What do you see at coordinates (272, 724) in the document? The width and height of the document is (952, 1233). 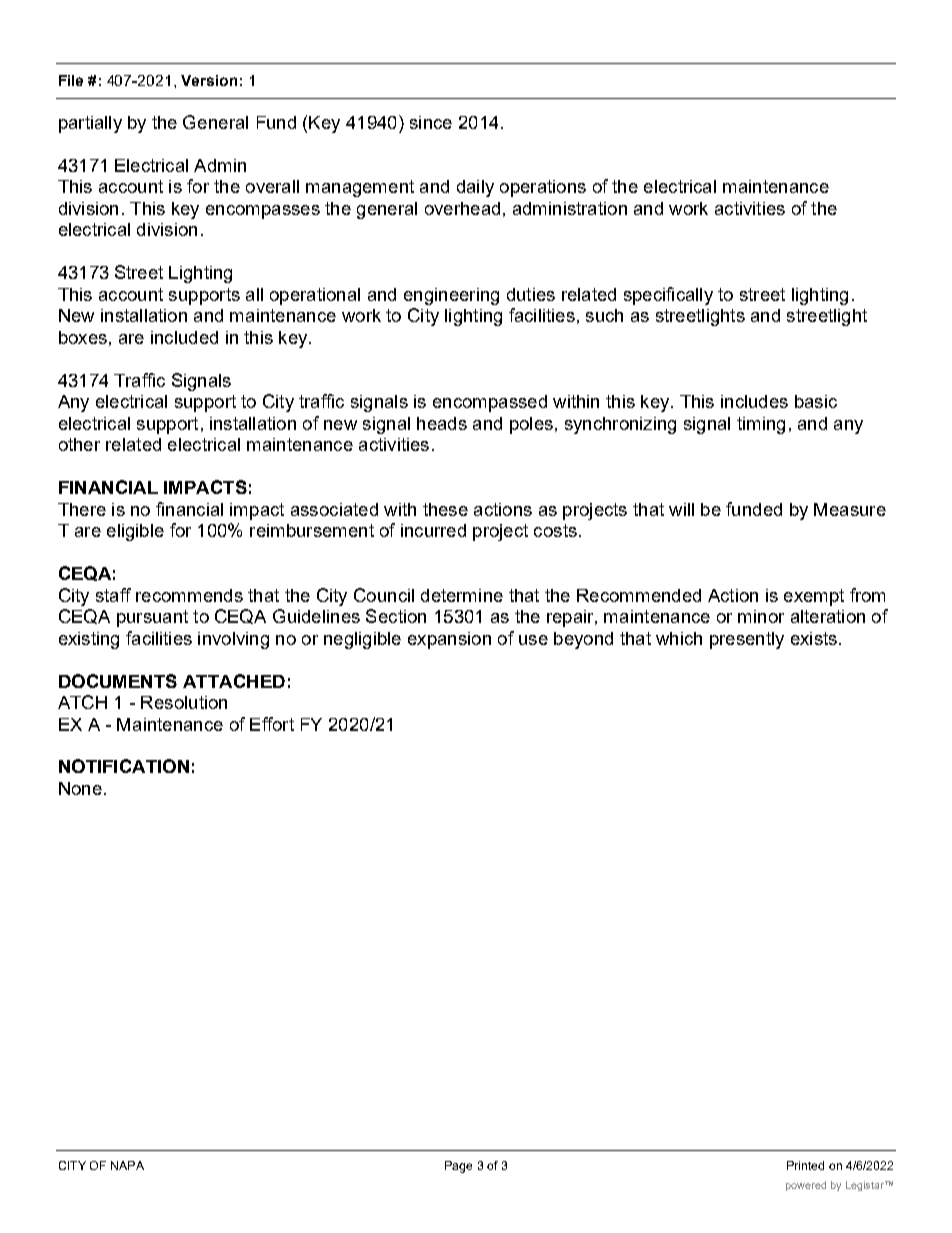 I see `Effort` at bounding box center [272, 724].
